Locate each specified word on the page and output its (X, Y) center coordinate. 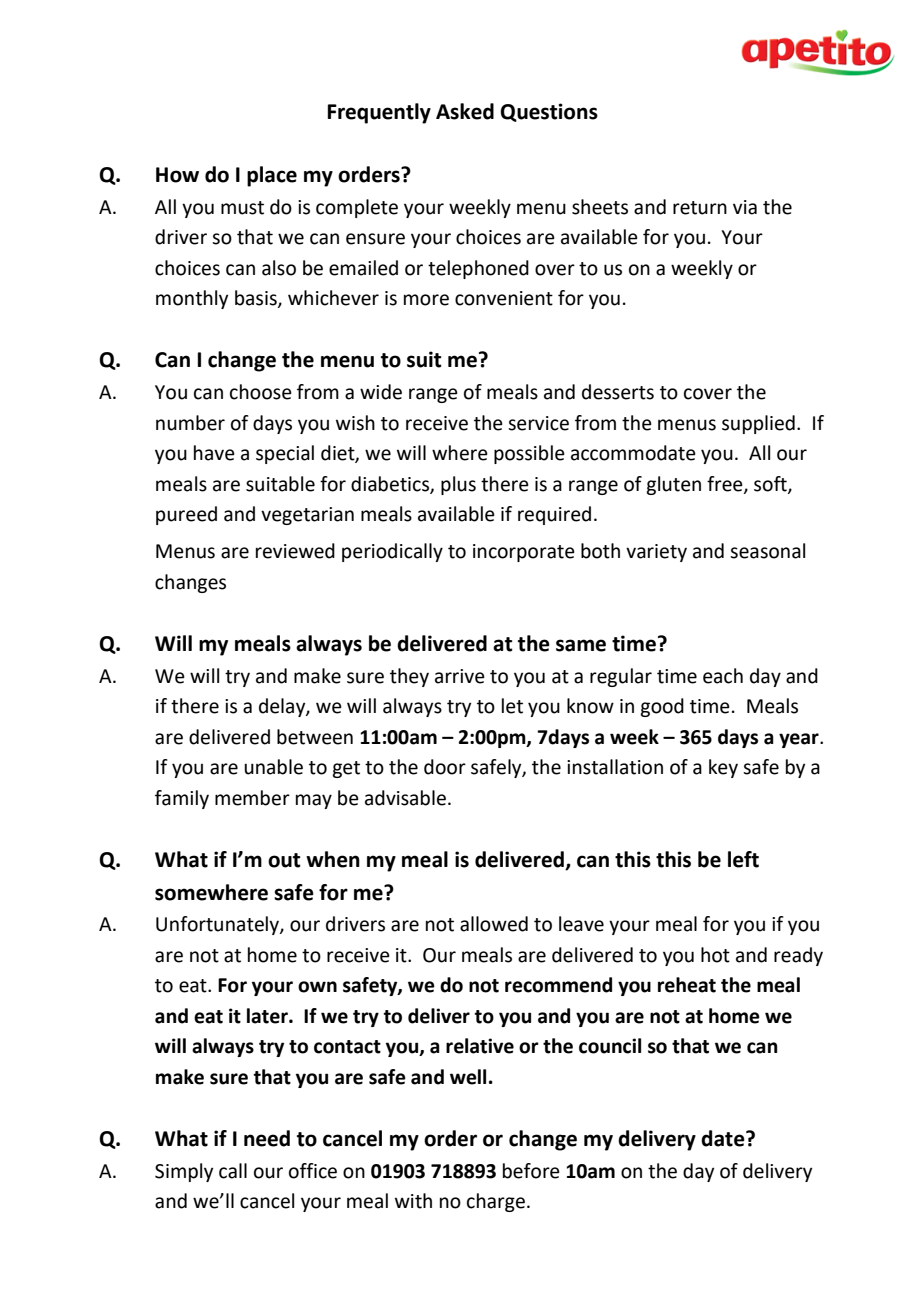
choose (261, 392)
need (267, 1138)
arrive (460, 676)
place (272, 176)
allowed (494, 924)
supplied (758, 424)
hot (715, 955)
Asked (465, 111)
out (284, 860)
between (315, 737)
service (538, 423)
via (745, 207)
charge (496, 1202)
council (610, 1046)
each (723, 676)
